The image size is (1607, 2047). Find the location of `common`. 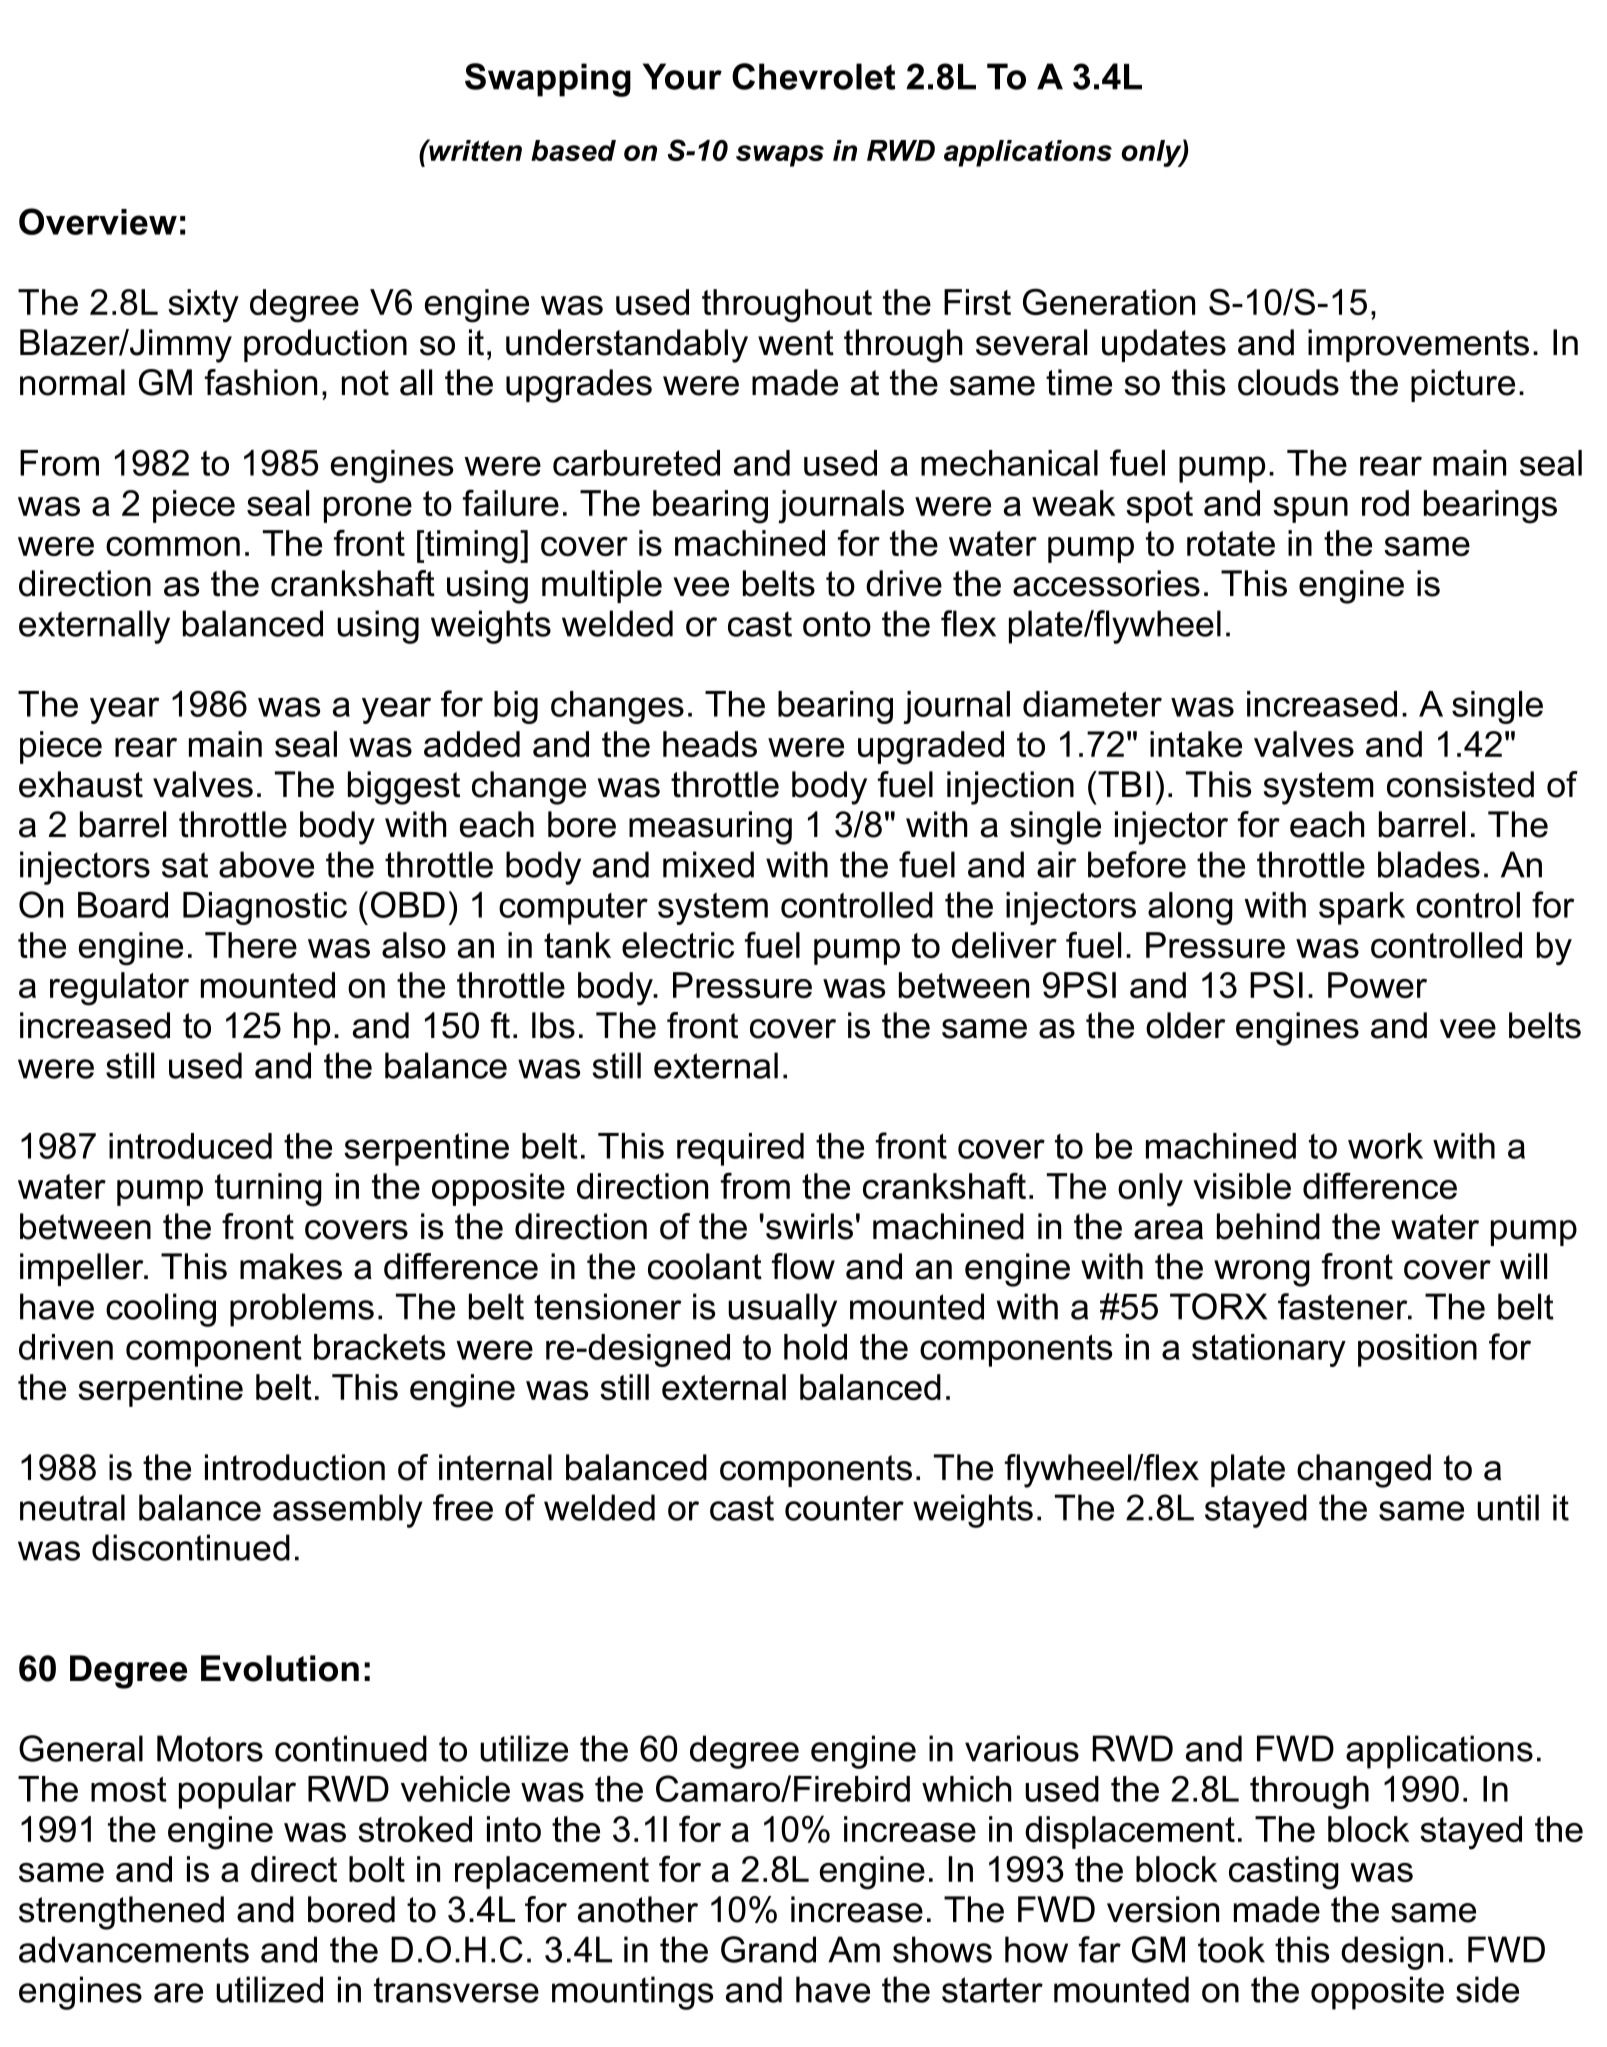

common is located at coordinates (173, 546).
